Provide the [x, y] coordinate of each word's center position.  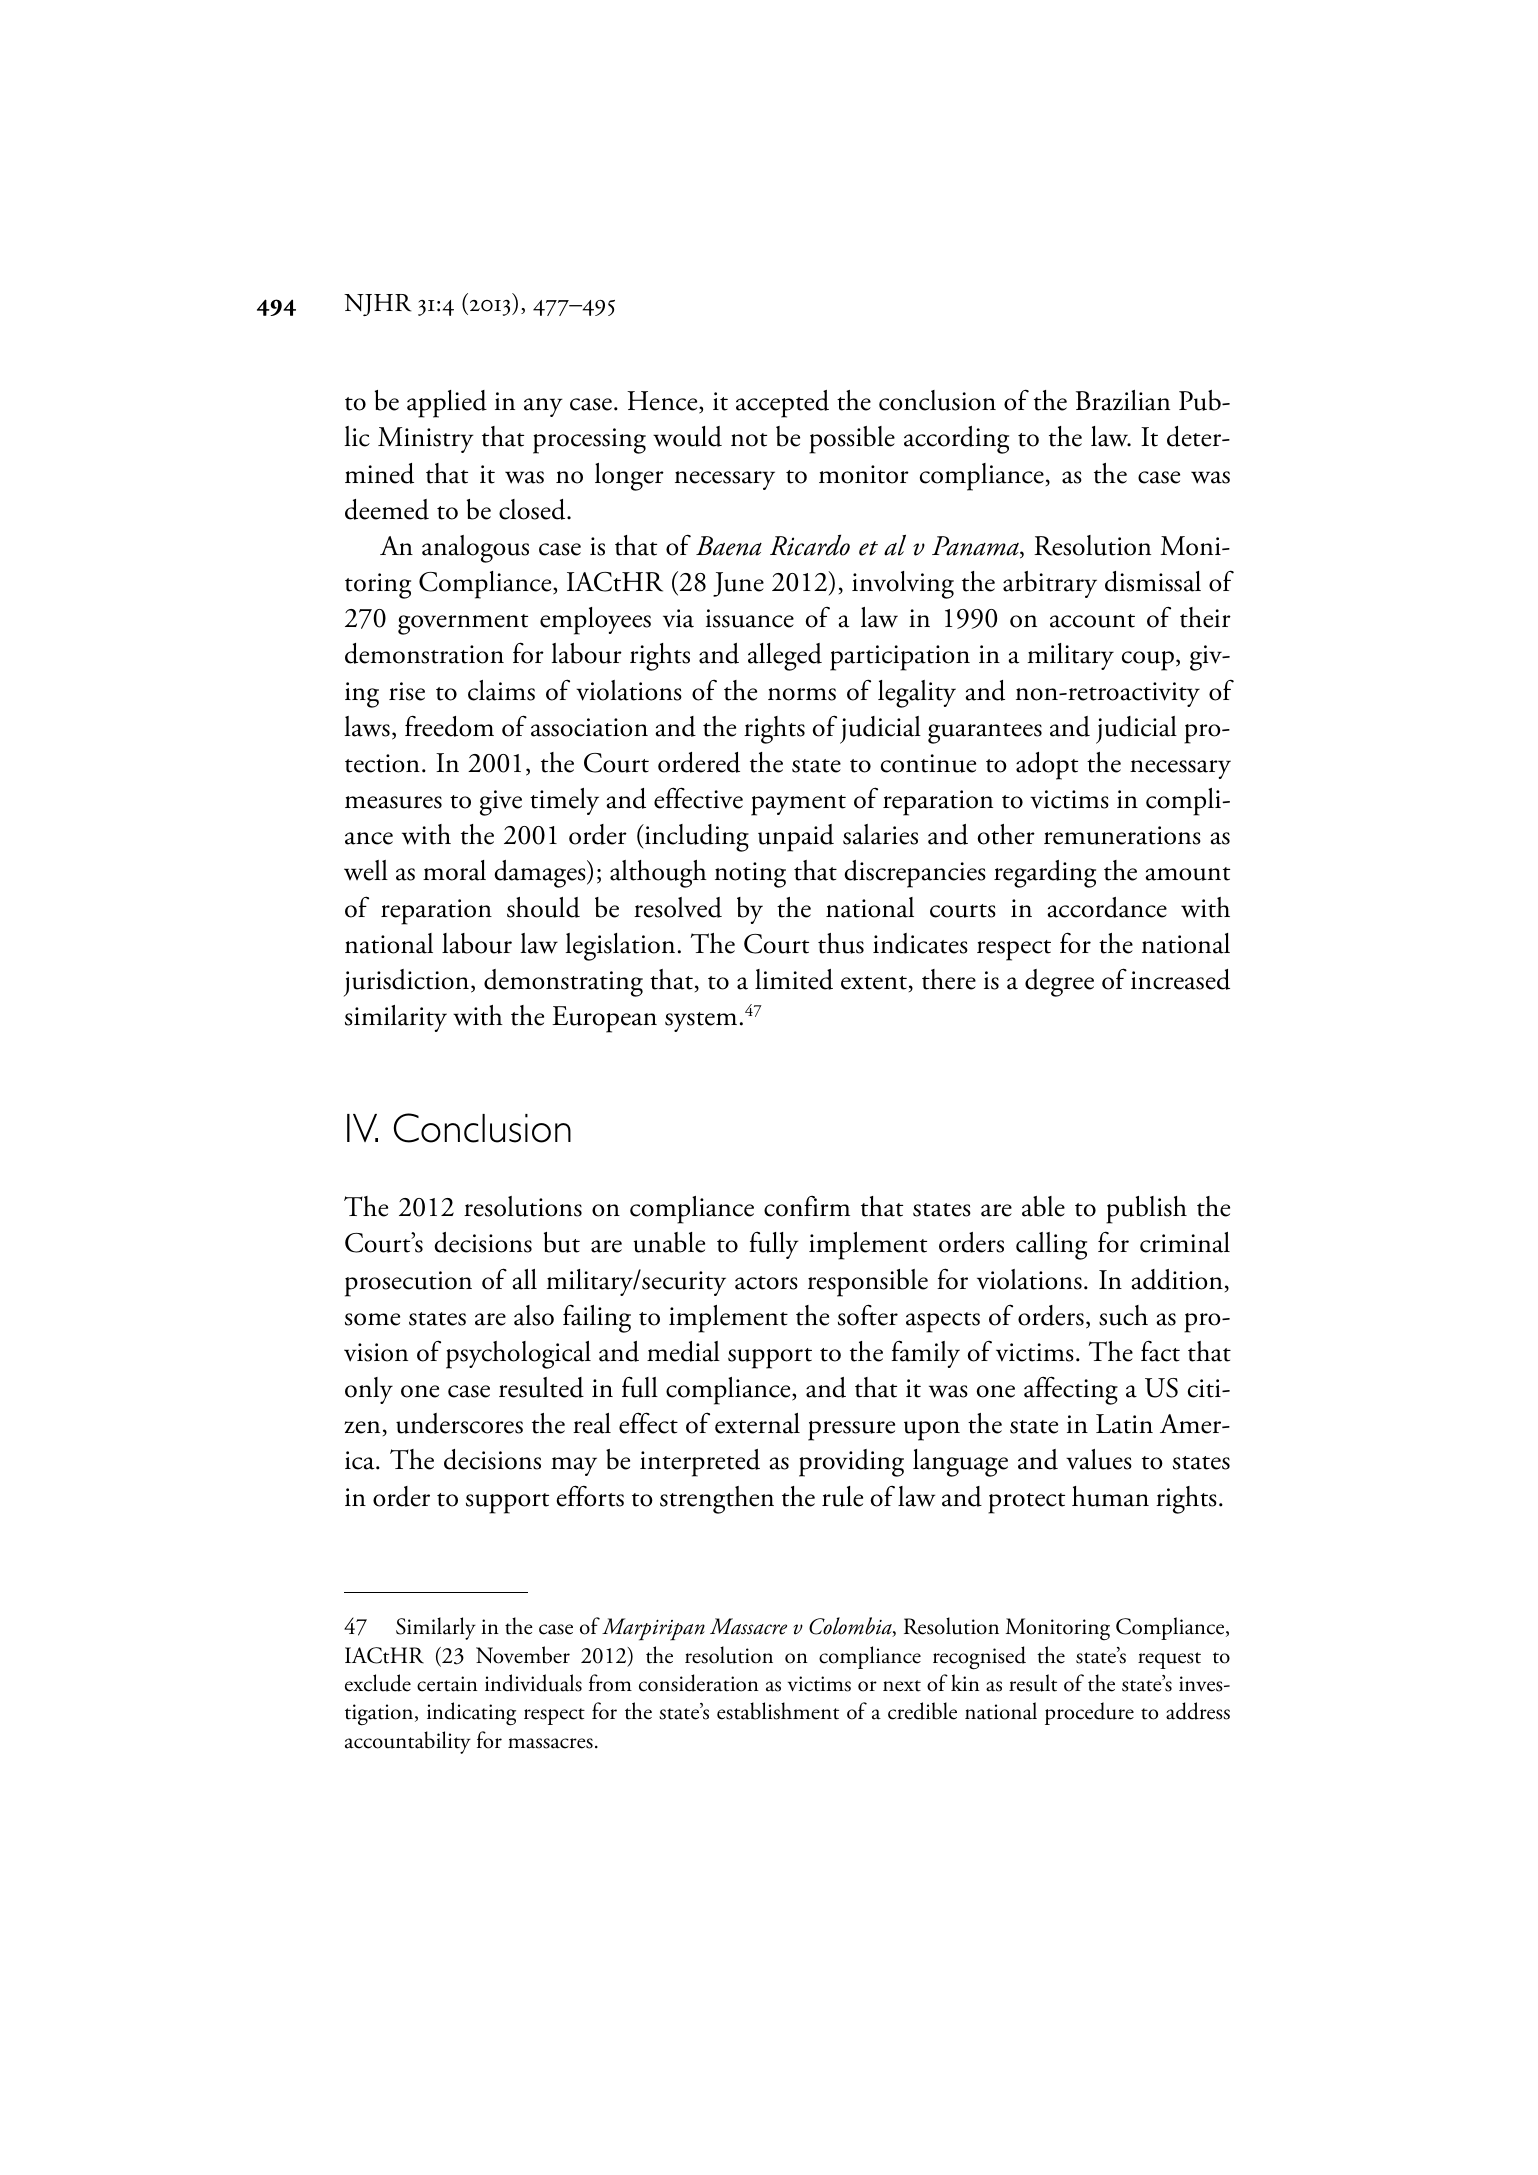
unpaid [796, 838]
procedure [1089, 1713]
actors [766, 1283]
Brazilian [1123, 400]
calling [1051, 1246]
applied [447, 404]
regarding [1045, 874]
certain [447, 1684]
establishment [778, 1711]
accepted [782, 404]
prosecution [408, 1284]
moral [454, 870]
